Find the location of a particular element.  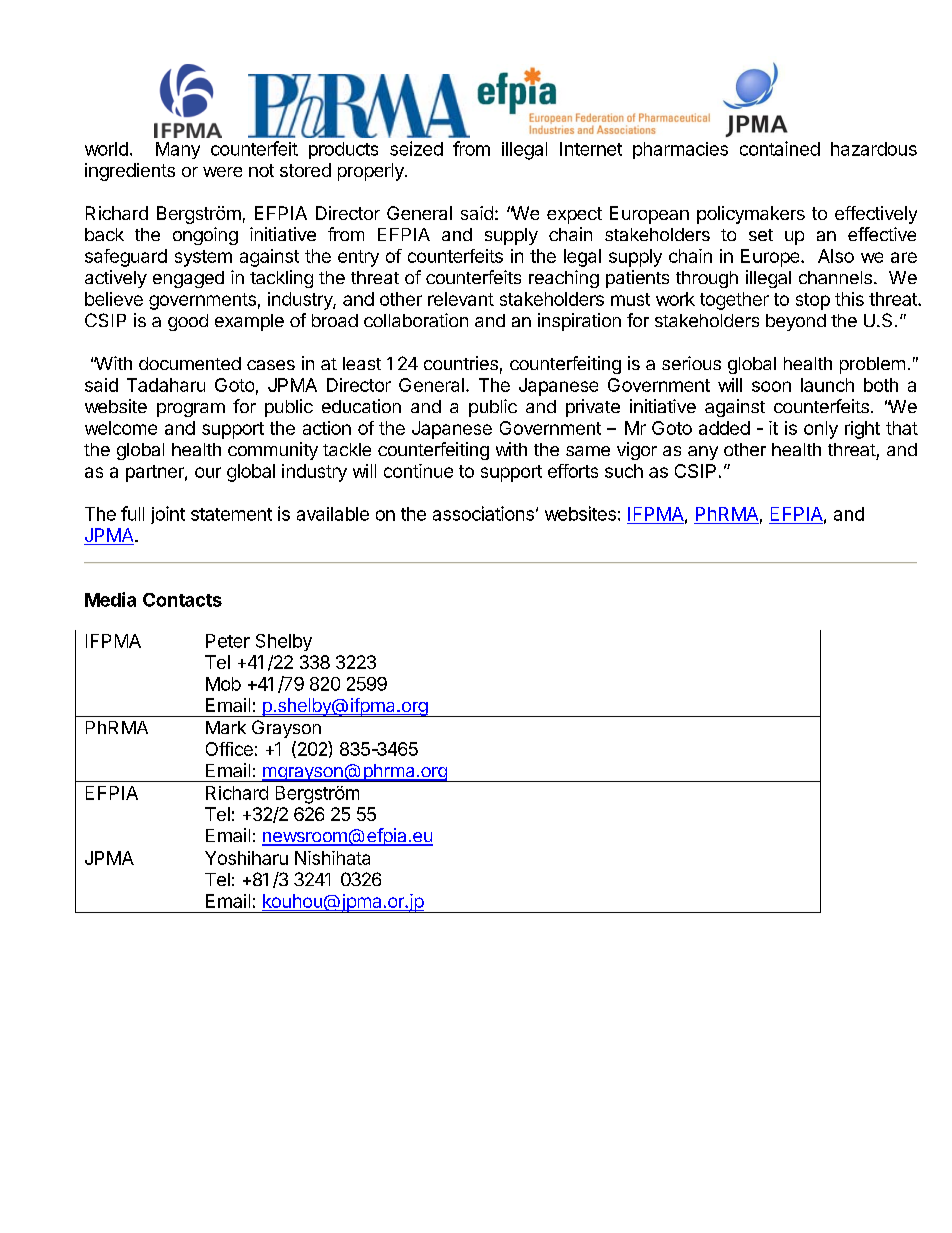

good is located at coordinates (188, 322).
